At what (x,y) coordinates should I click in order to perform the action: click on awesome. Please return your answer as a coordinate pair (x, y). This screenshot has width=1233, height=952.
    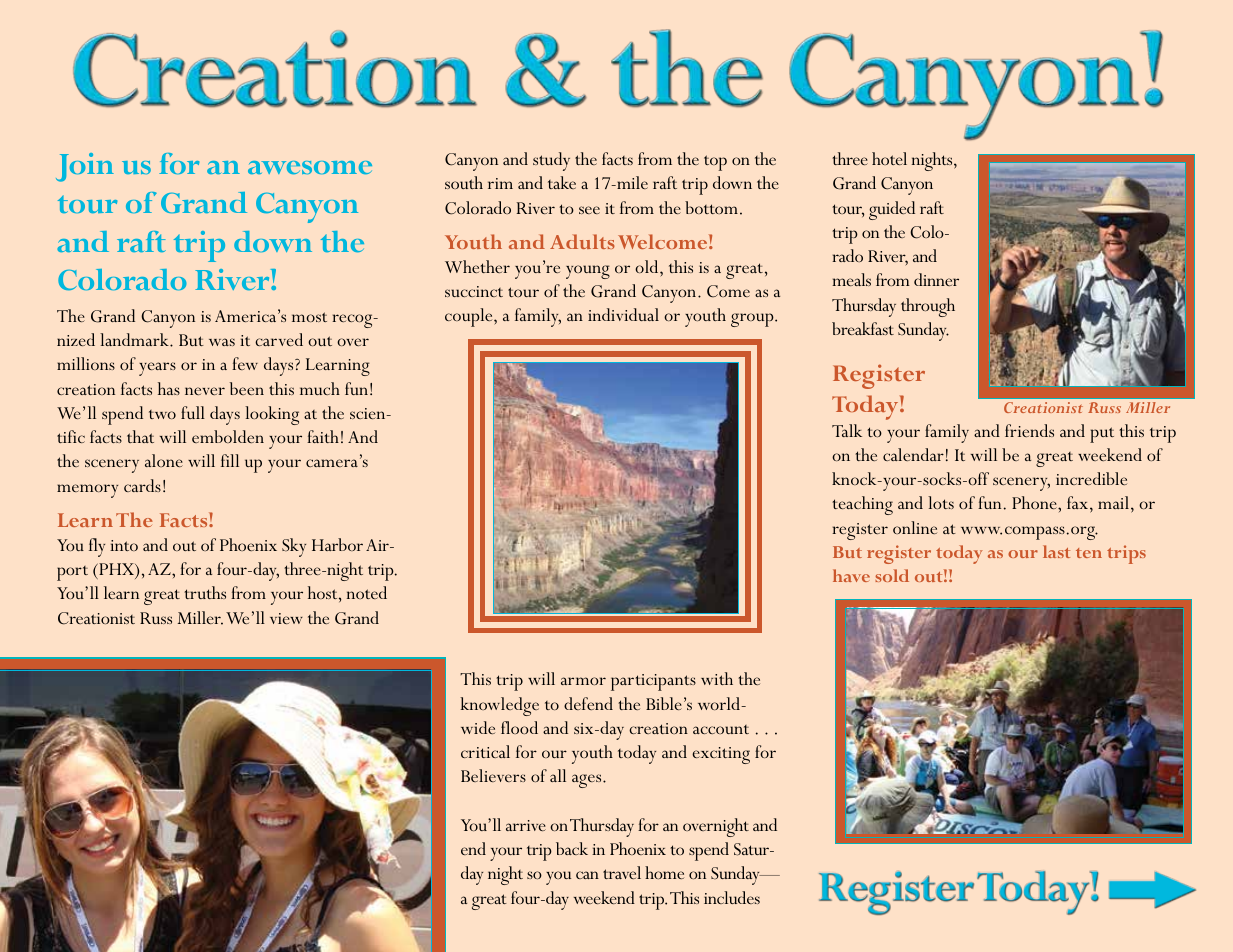
    Looking at the image, I should click on (310, 167).
